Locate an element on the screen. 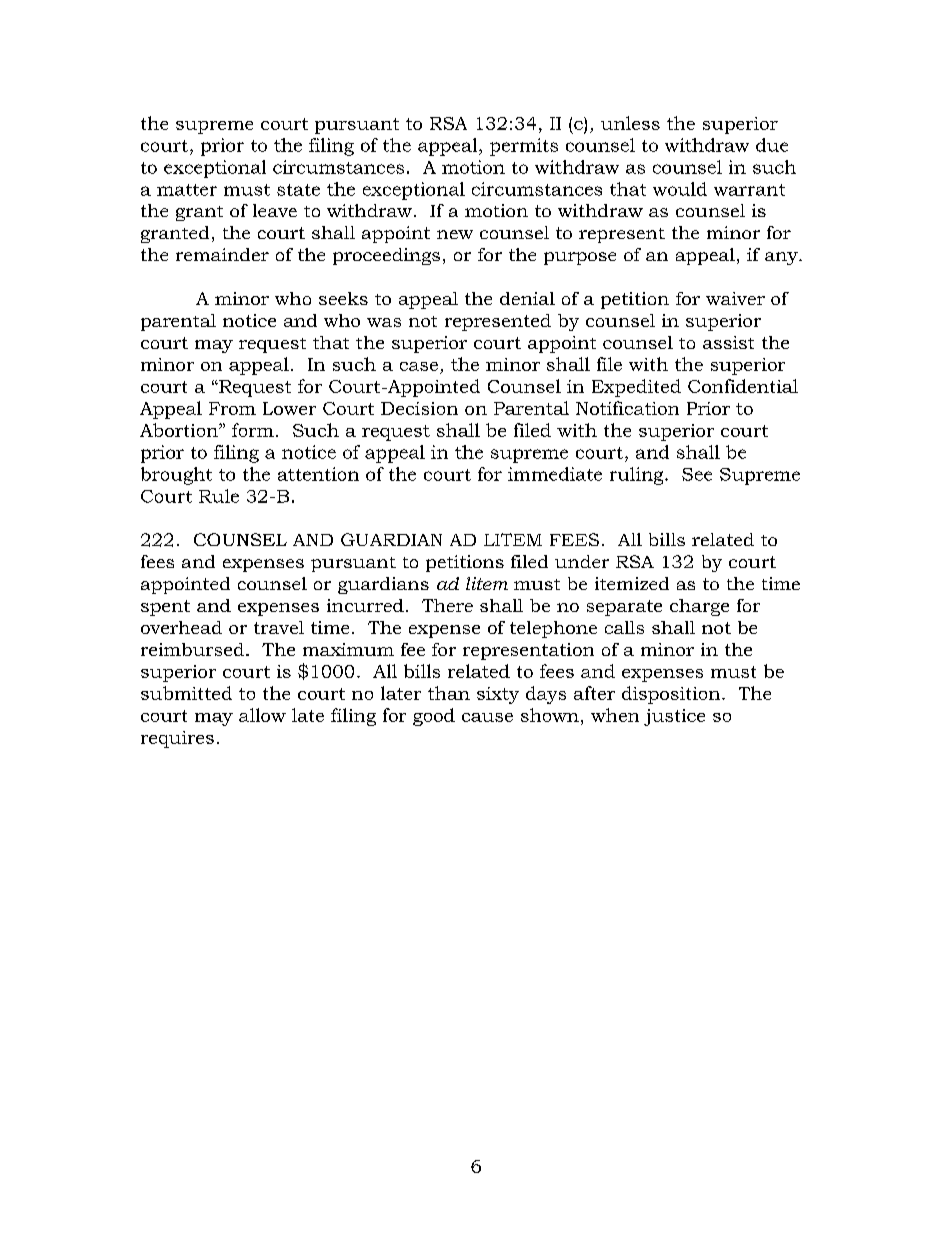 Image resolution: width=952 pixels, height=1233 pixels. Decision is located at coordinates (419, 408).
